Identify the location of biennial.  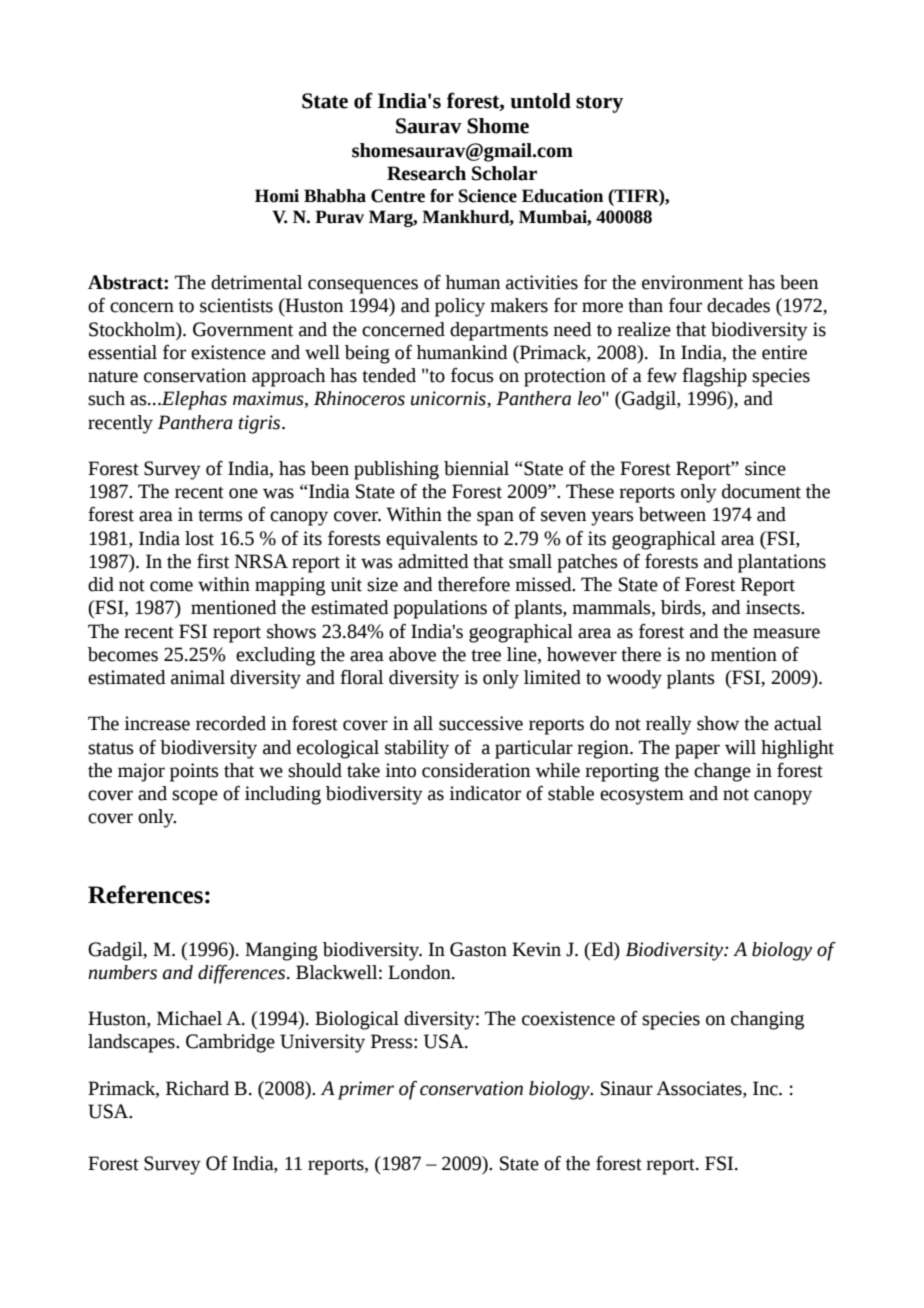
(476, 468).
